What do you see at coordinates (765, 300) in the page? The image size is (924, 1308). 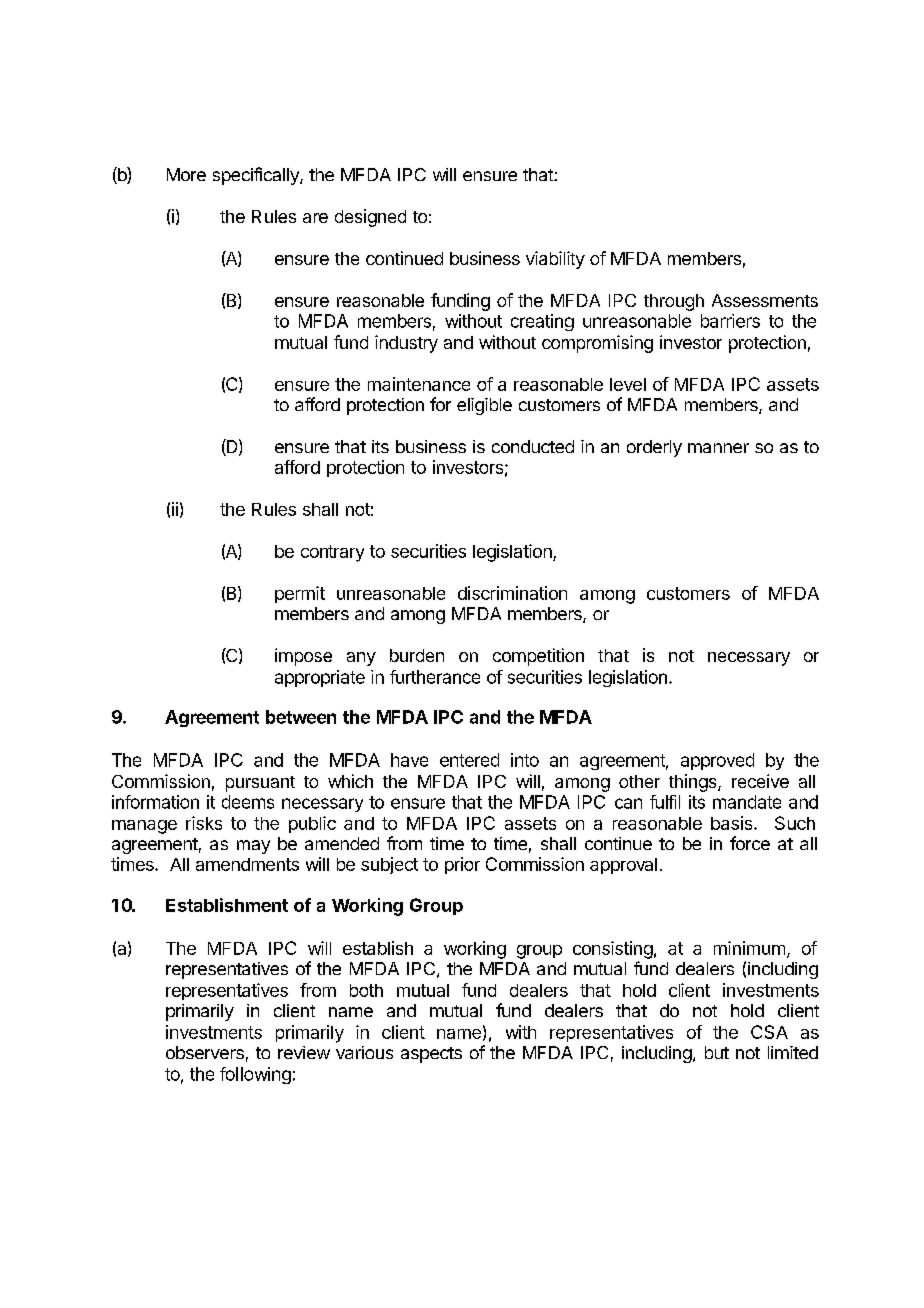 I see `Assessments` at bounding box center [765, 300].
